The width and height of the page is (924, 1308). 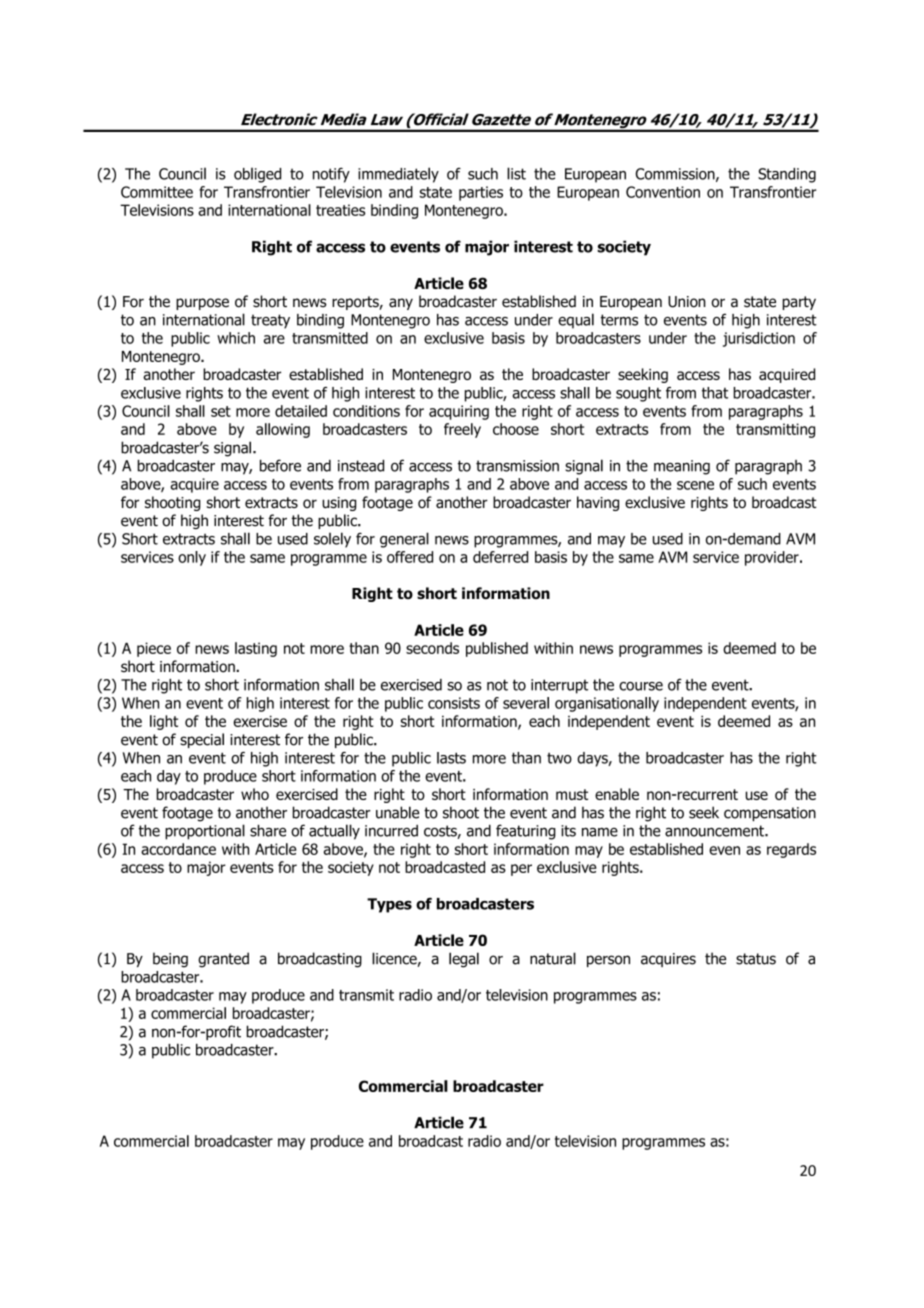 I want to click on consists, so click(x=454, y=703).
